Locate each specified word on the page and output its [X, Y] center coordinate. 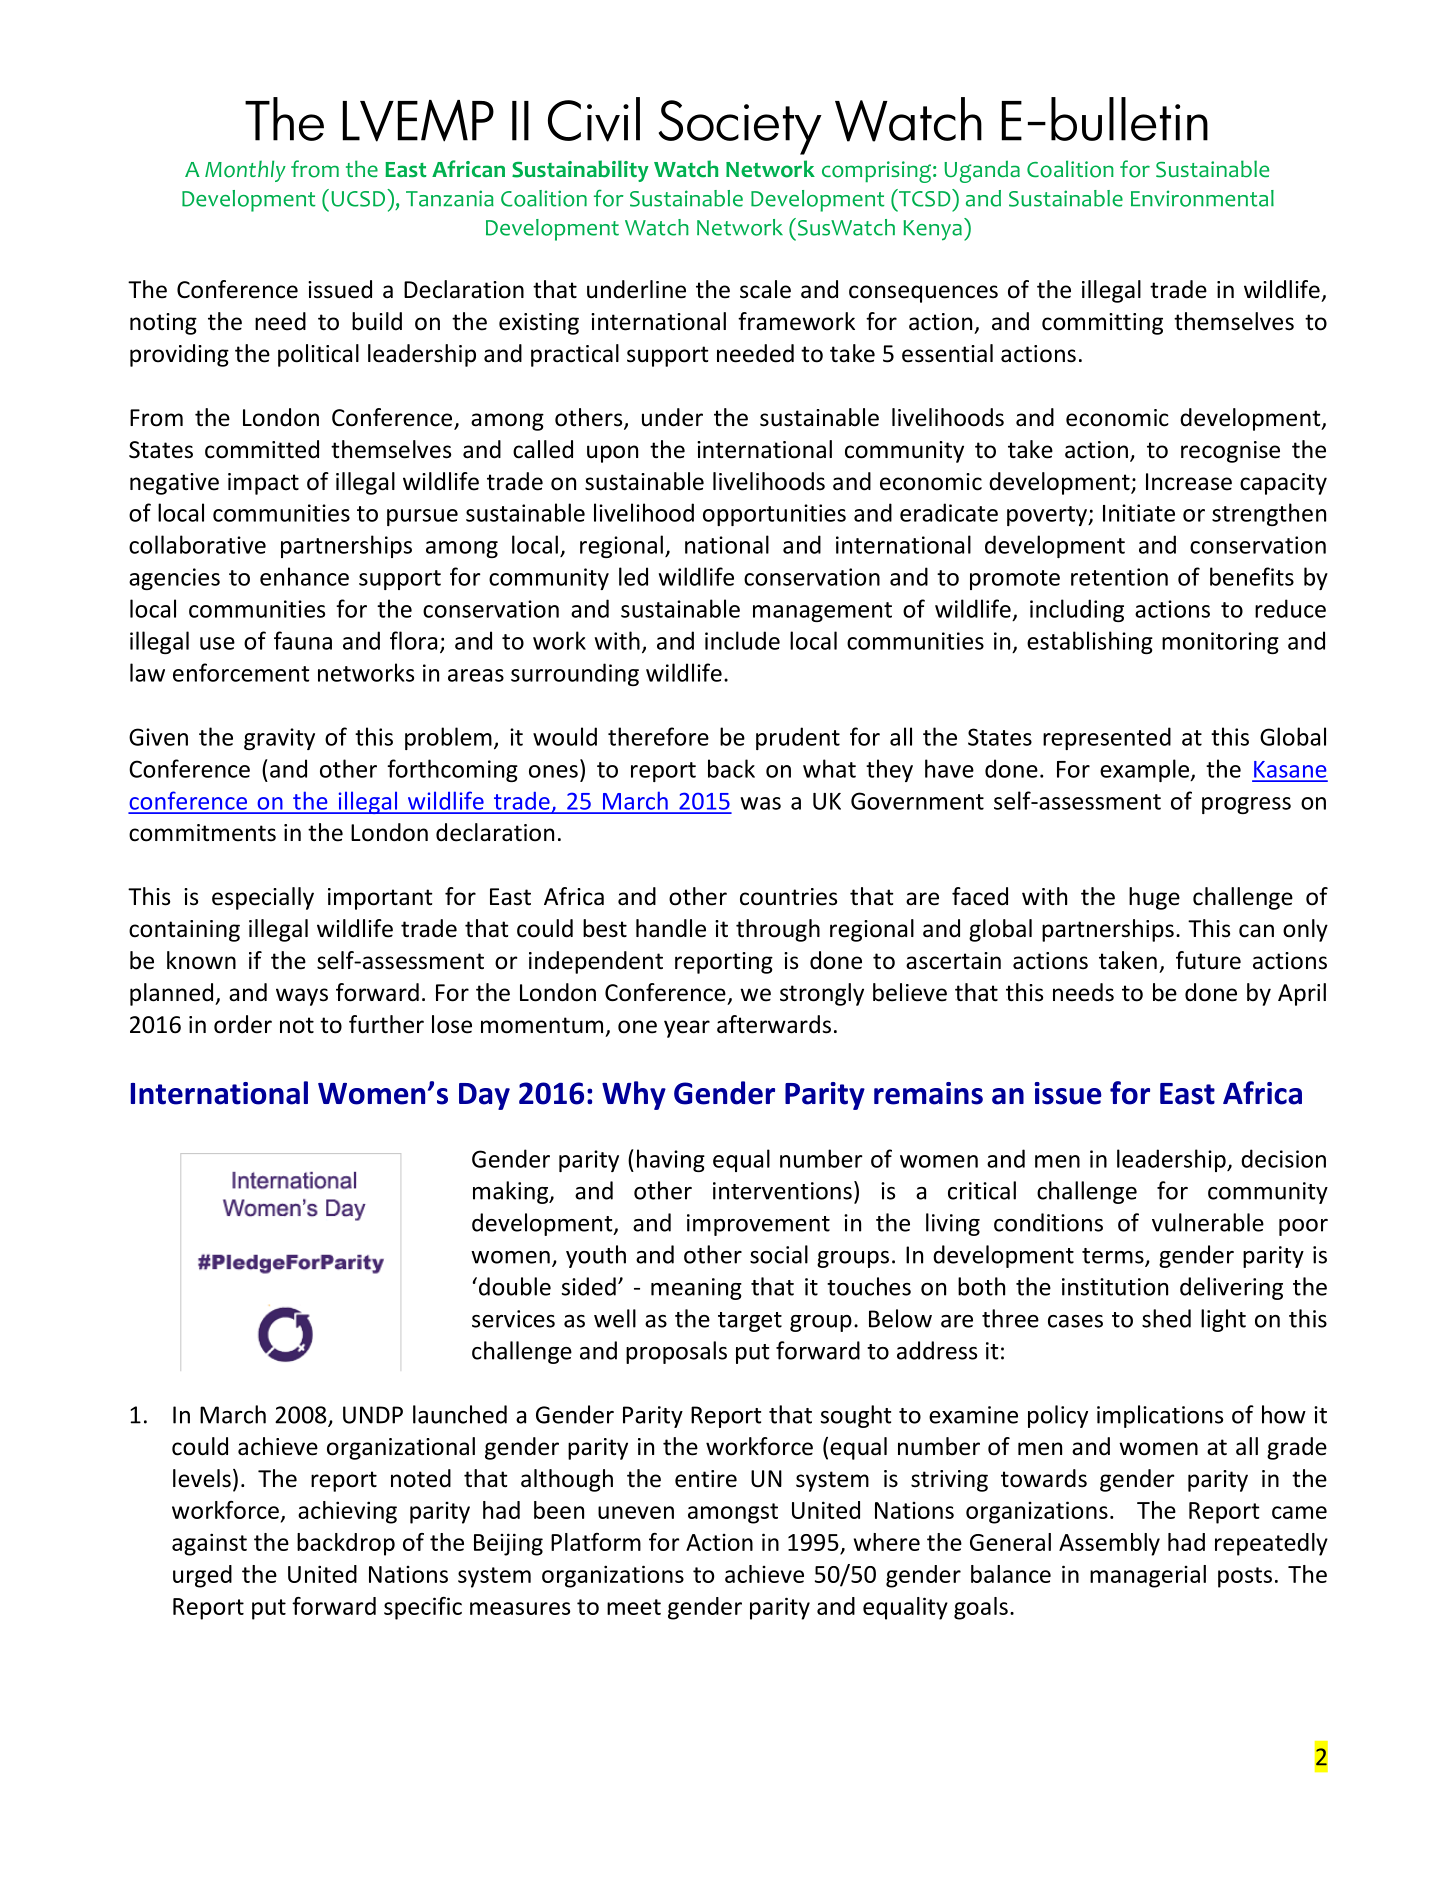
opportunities [774, 515]
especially [263, 898]
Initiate [1139, 513]
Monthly [245, 171]
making [512, 1192]
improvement [758, 1225]
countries [788, 897]
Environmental [1202, 198]
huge [1154, 898]
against [209, 1544]
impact [263, 484]
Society [740, 127]
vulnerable [1208, 1222]
